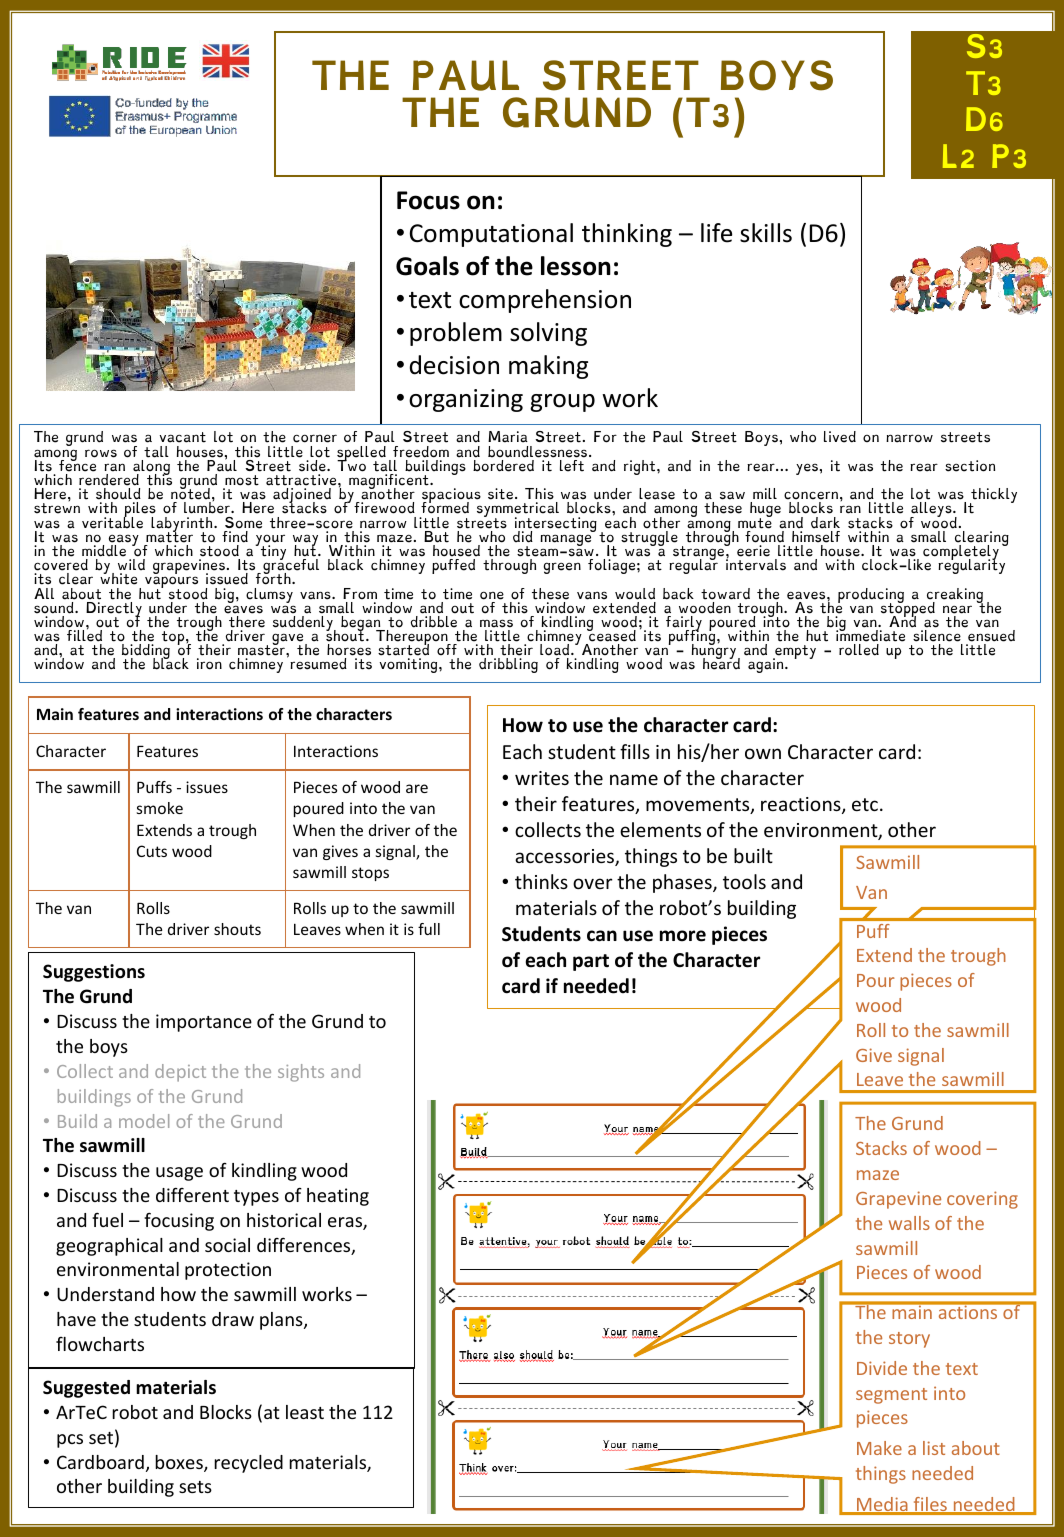 Image resolution: width=1064 pixels, height=1537 pixels. Describe the element at coordinates (766, 233) in the screenshot. I see `skills` at that location.
